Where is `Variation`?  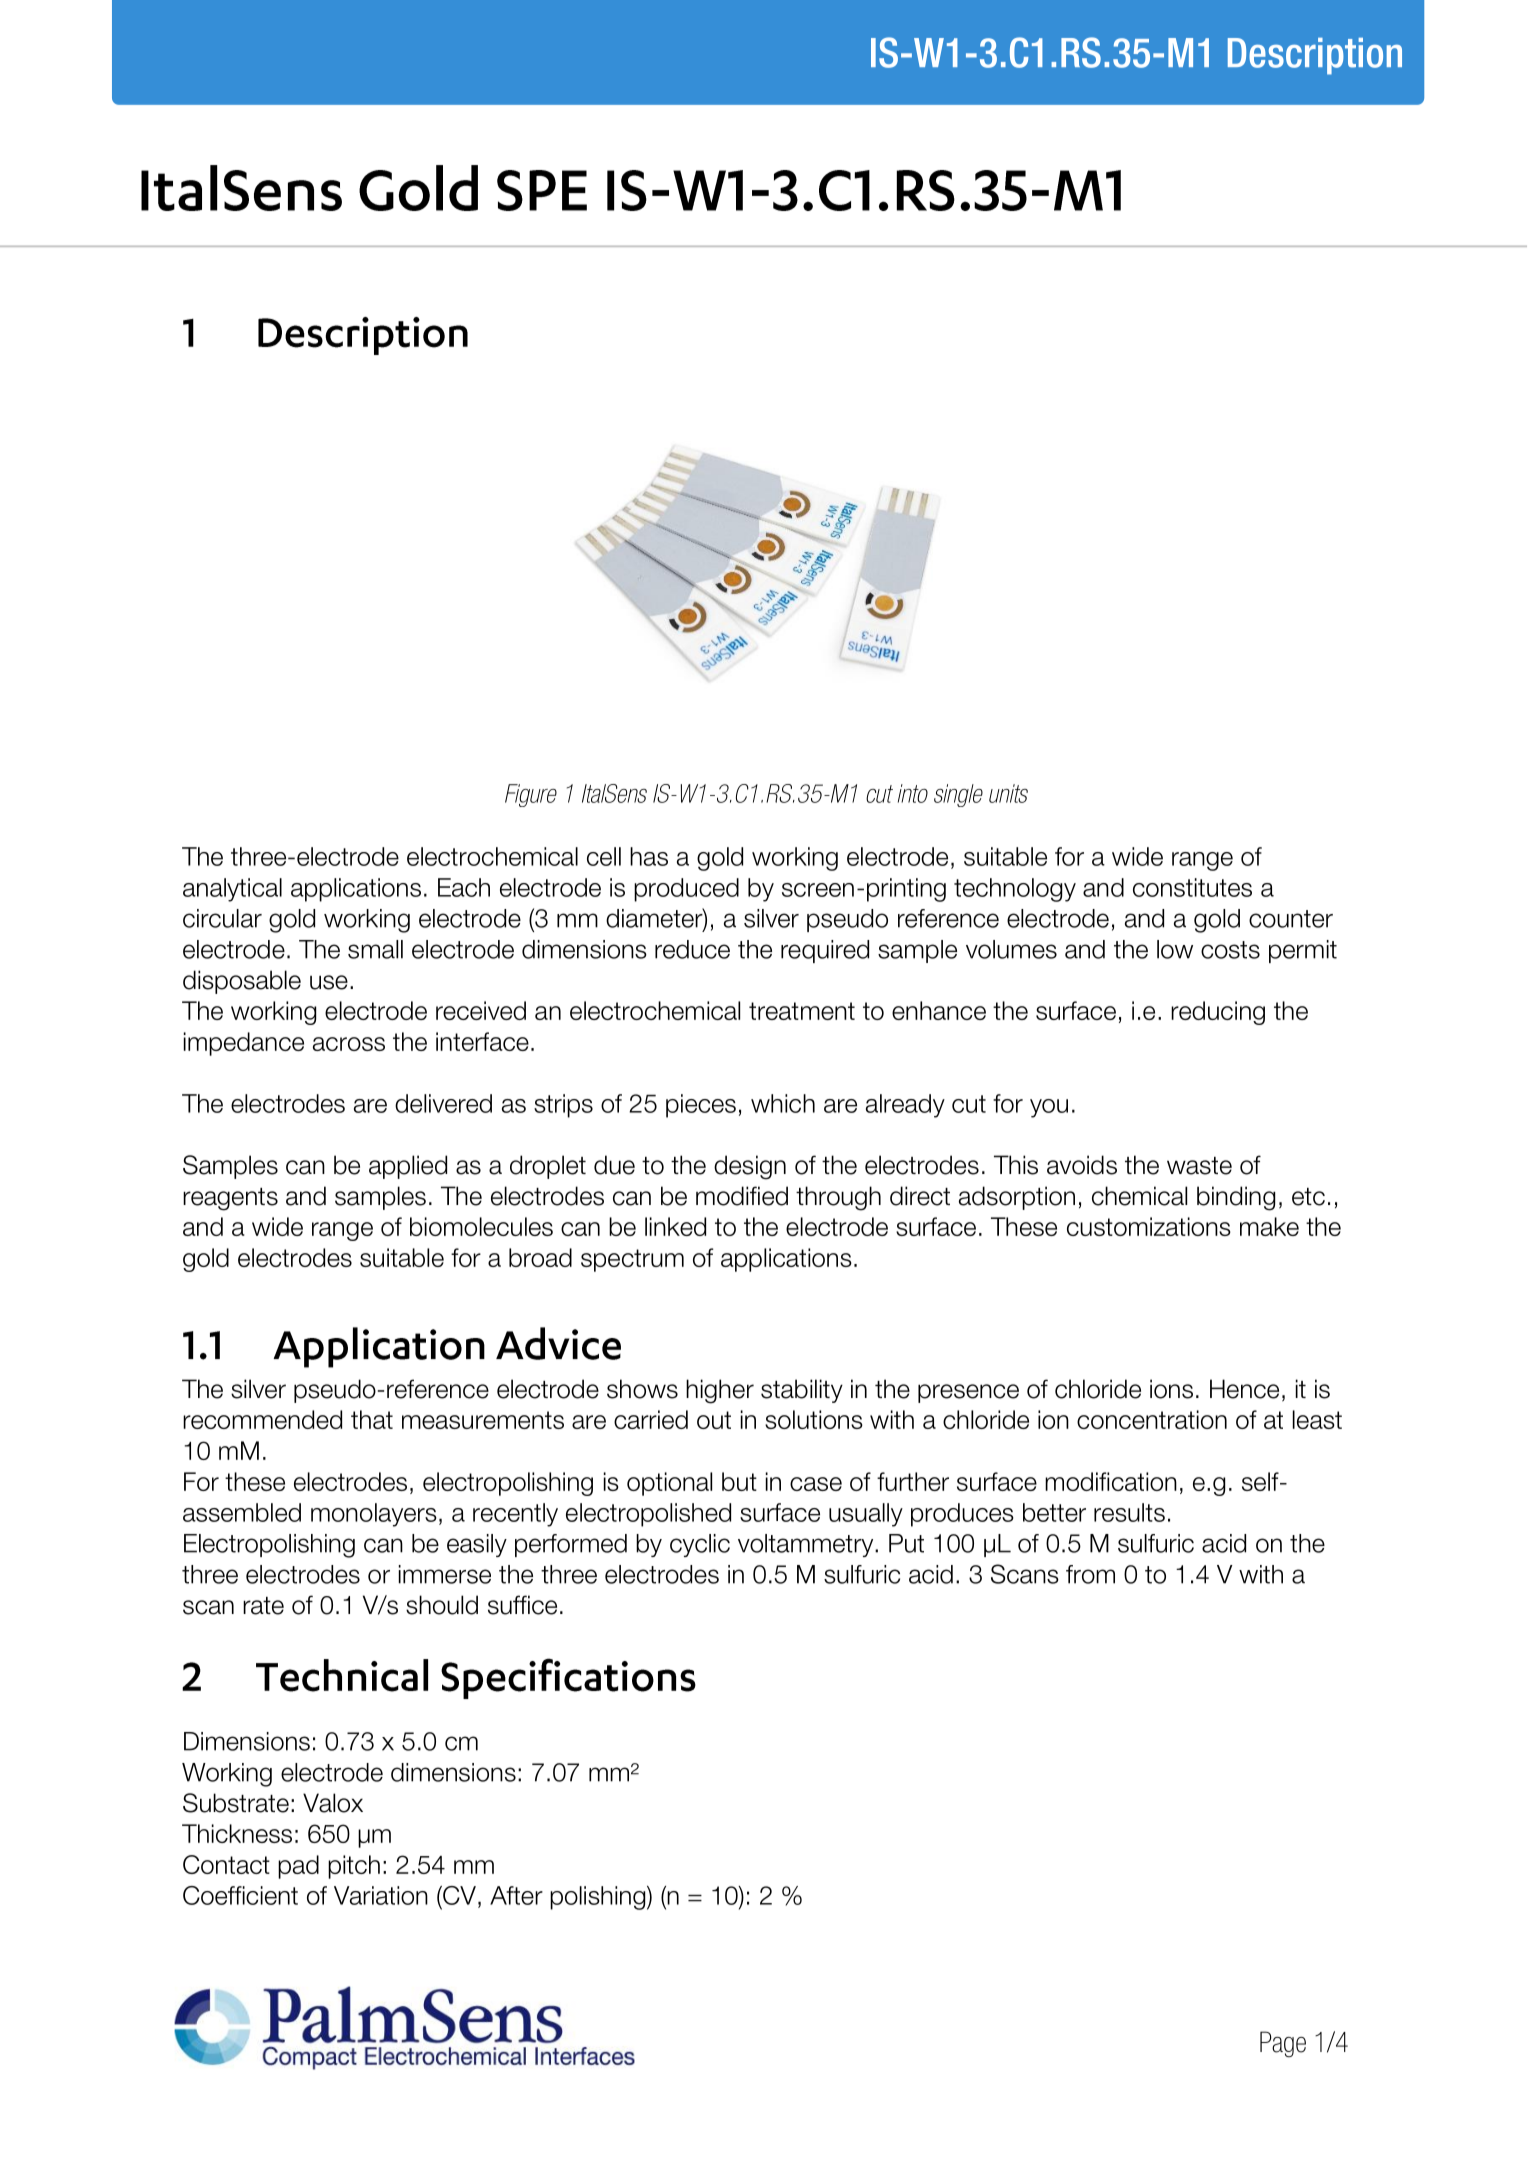
Variation is located at coordinates (381, 1895).
